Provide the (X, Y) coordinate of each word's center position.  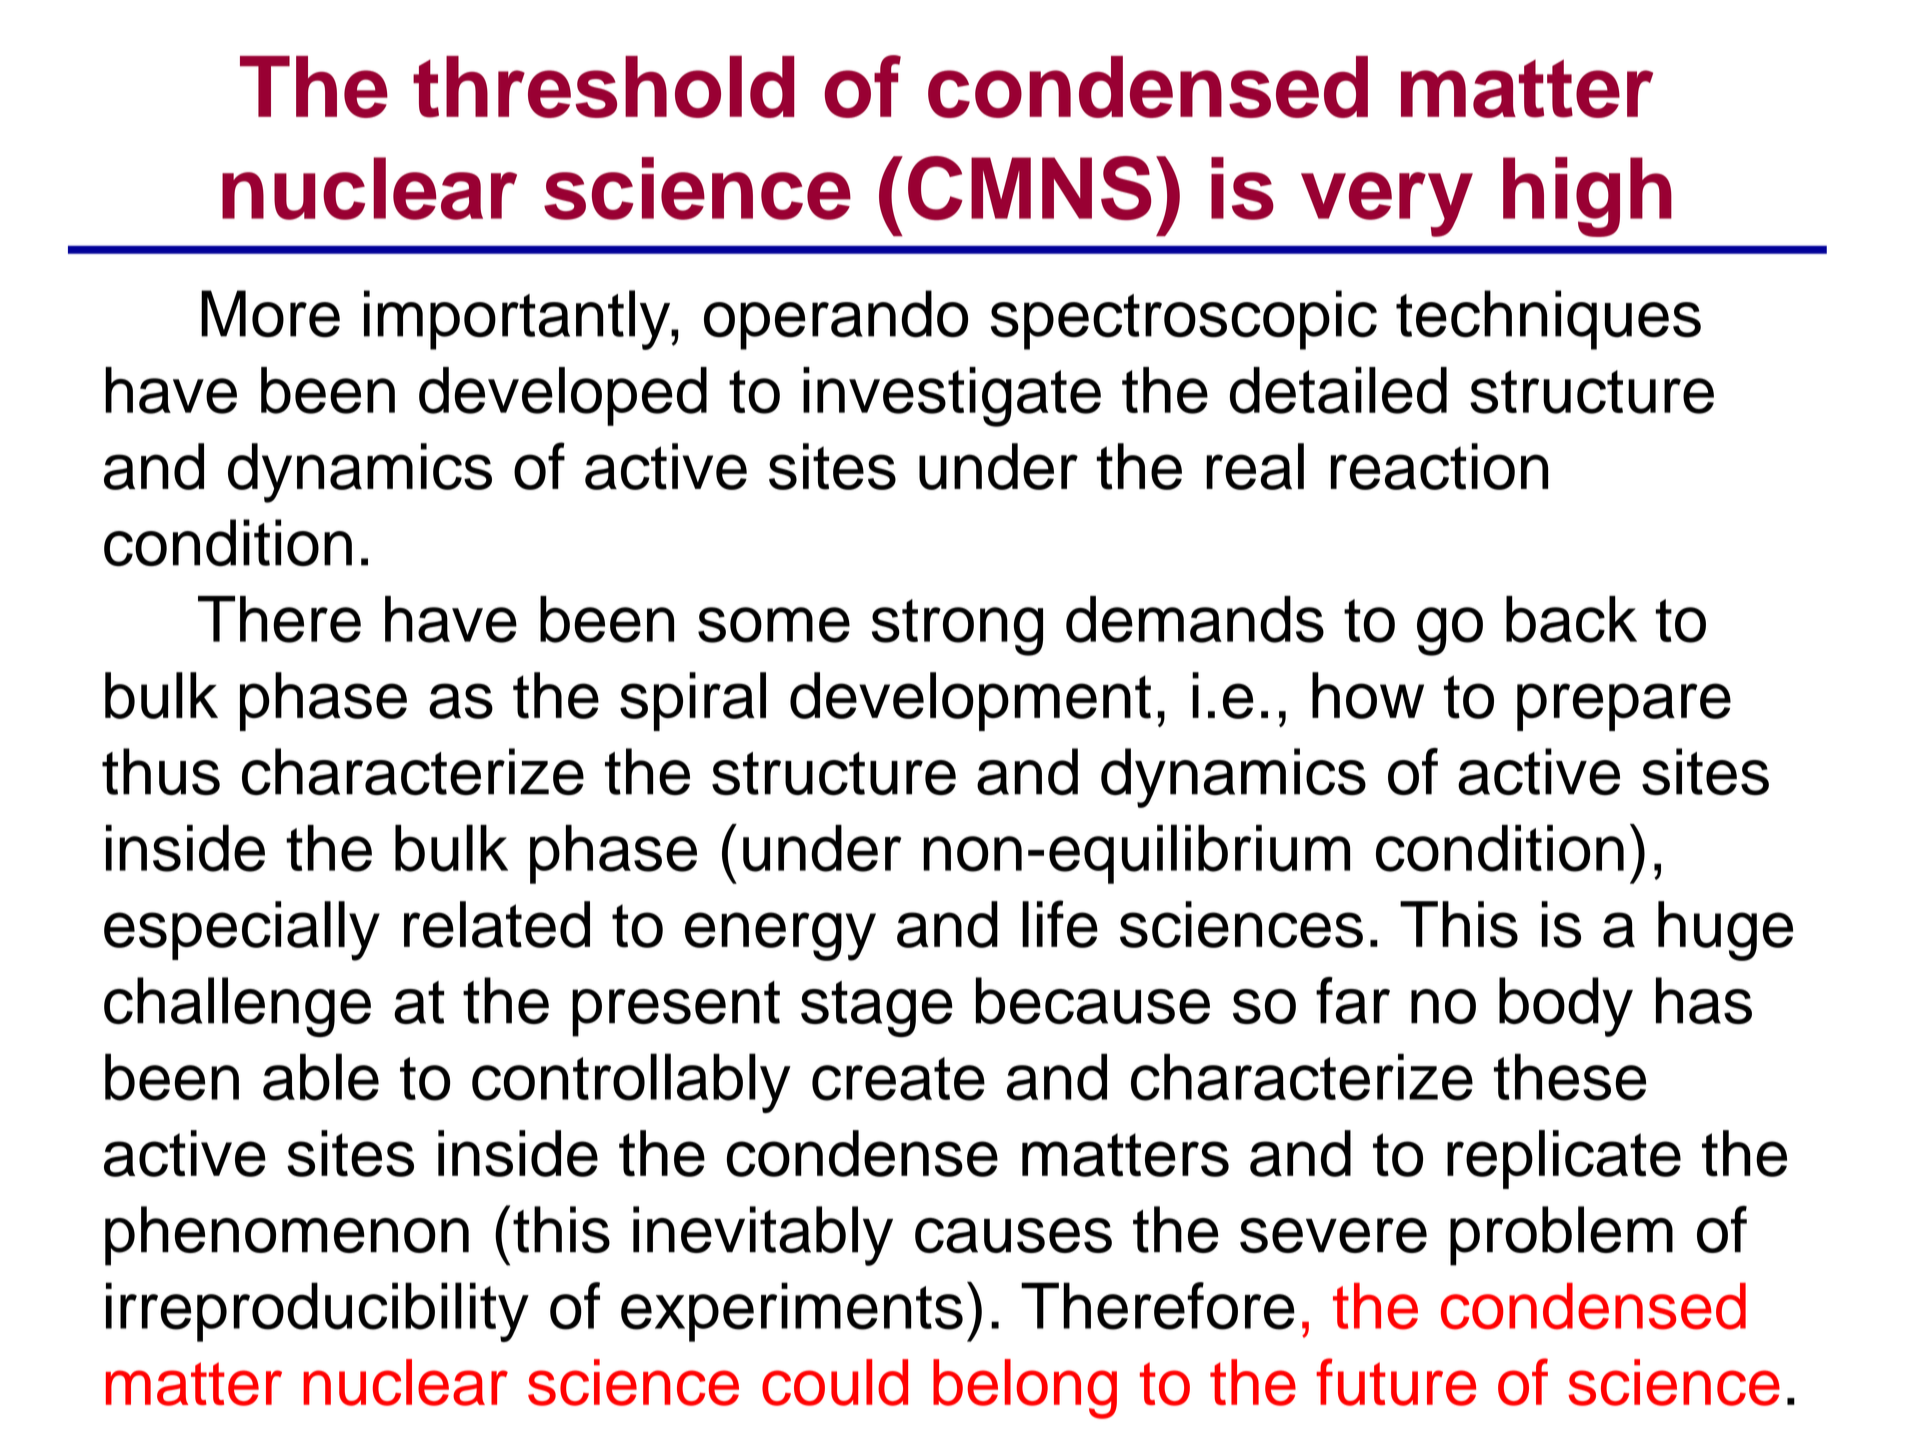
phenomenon (287, 1236)
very (1387, 204)
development (970, 701)
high (1587, 197)
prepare (1624, 707)
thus (161, 771)
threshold (603, 86)
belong (1025, 1389)
